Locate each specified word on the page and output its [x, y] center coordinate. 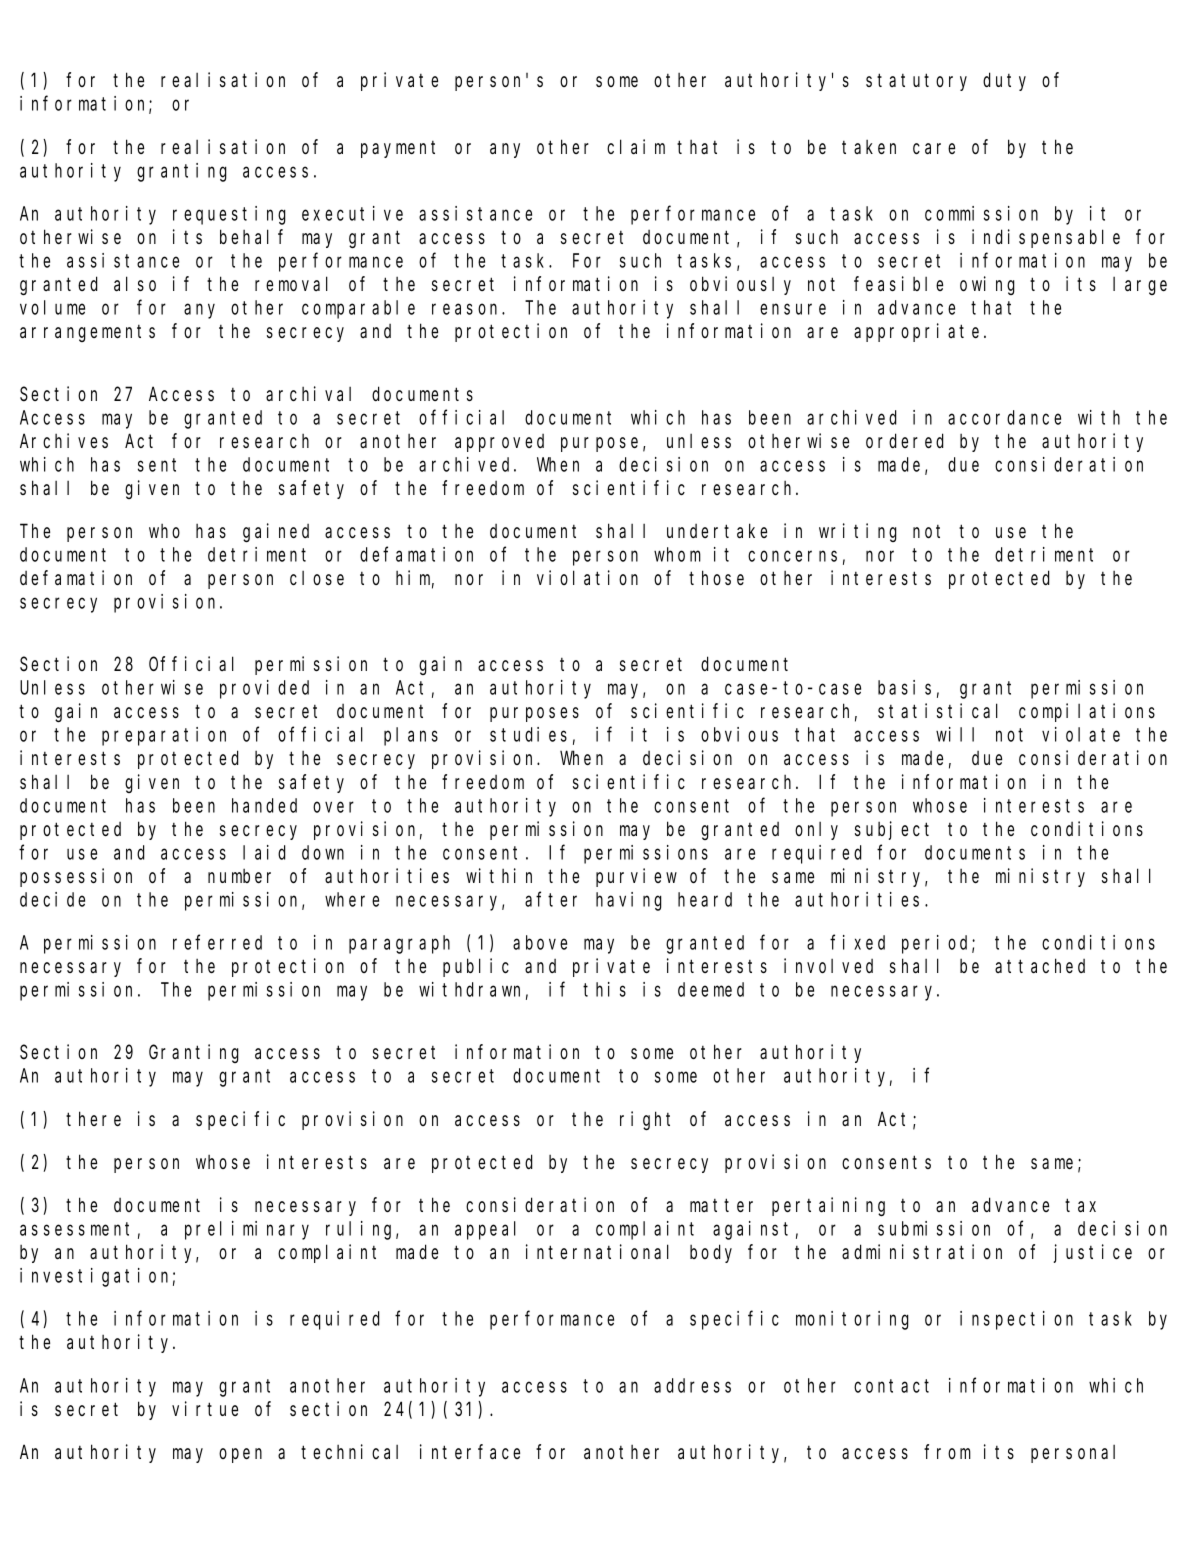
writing [858, 532]
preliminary [247, 1230]
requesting [229, 215]
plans [411, 736]
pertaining [828, 1207]
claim [636, 147]
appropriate [919, 332]
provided [264, 689]
